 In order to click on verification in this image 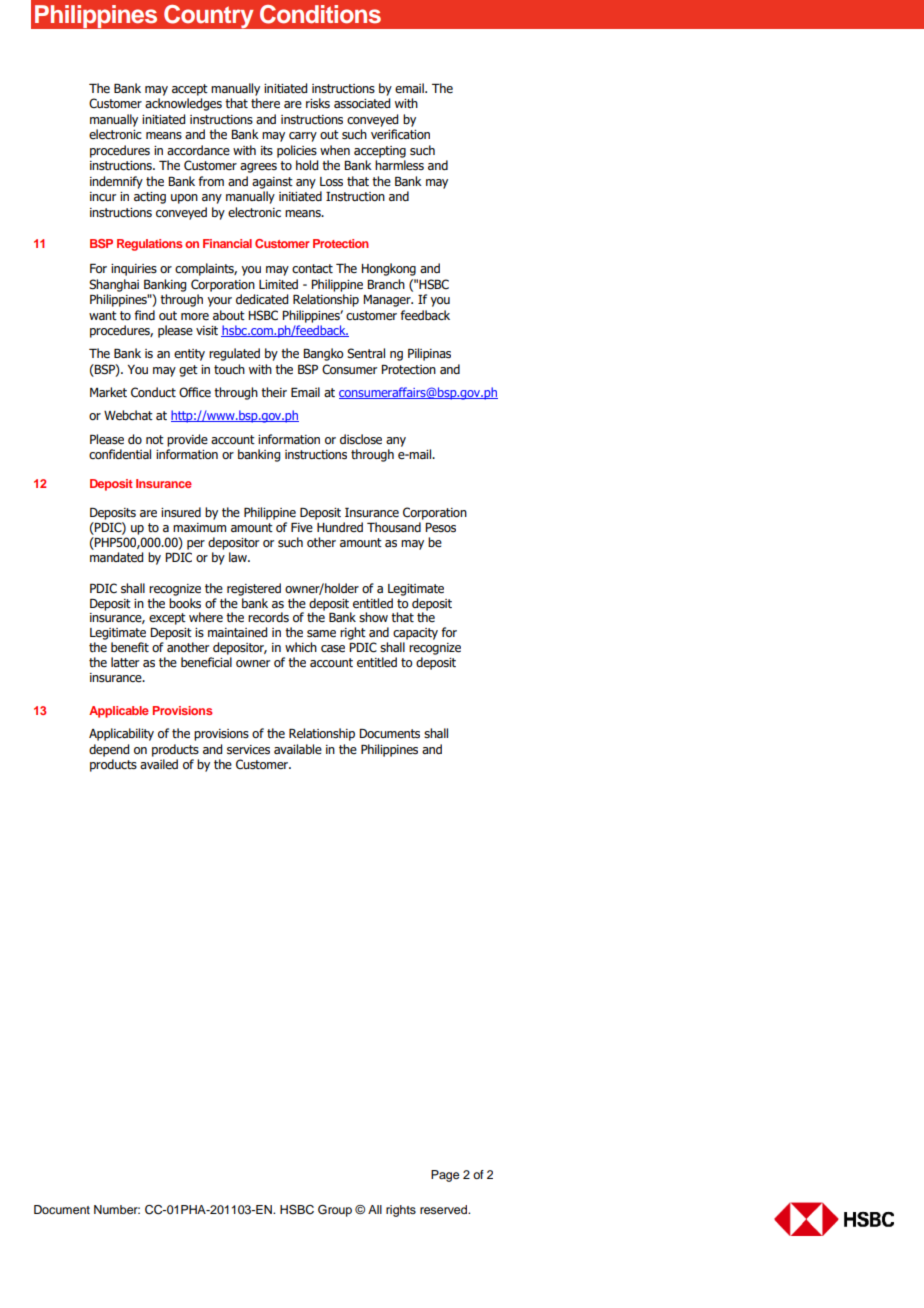, I will do `click(400, 134)`.
